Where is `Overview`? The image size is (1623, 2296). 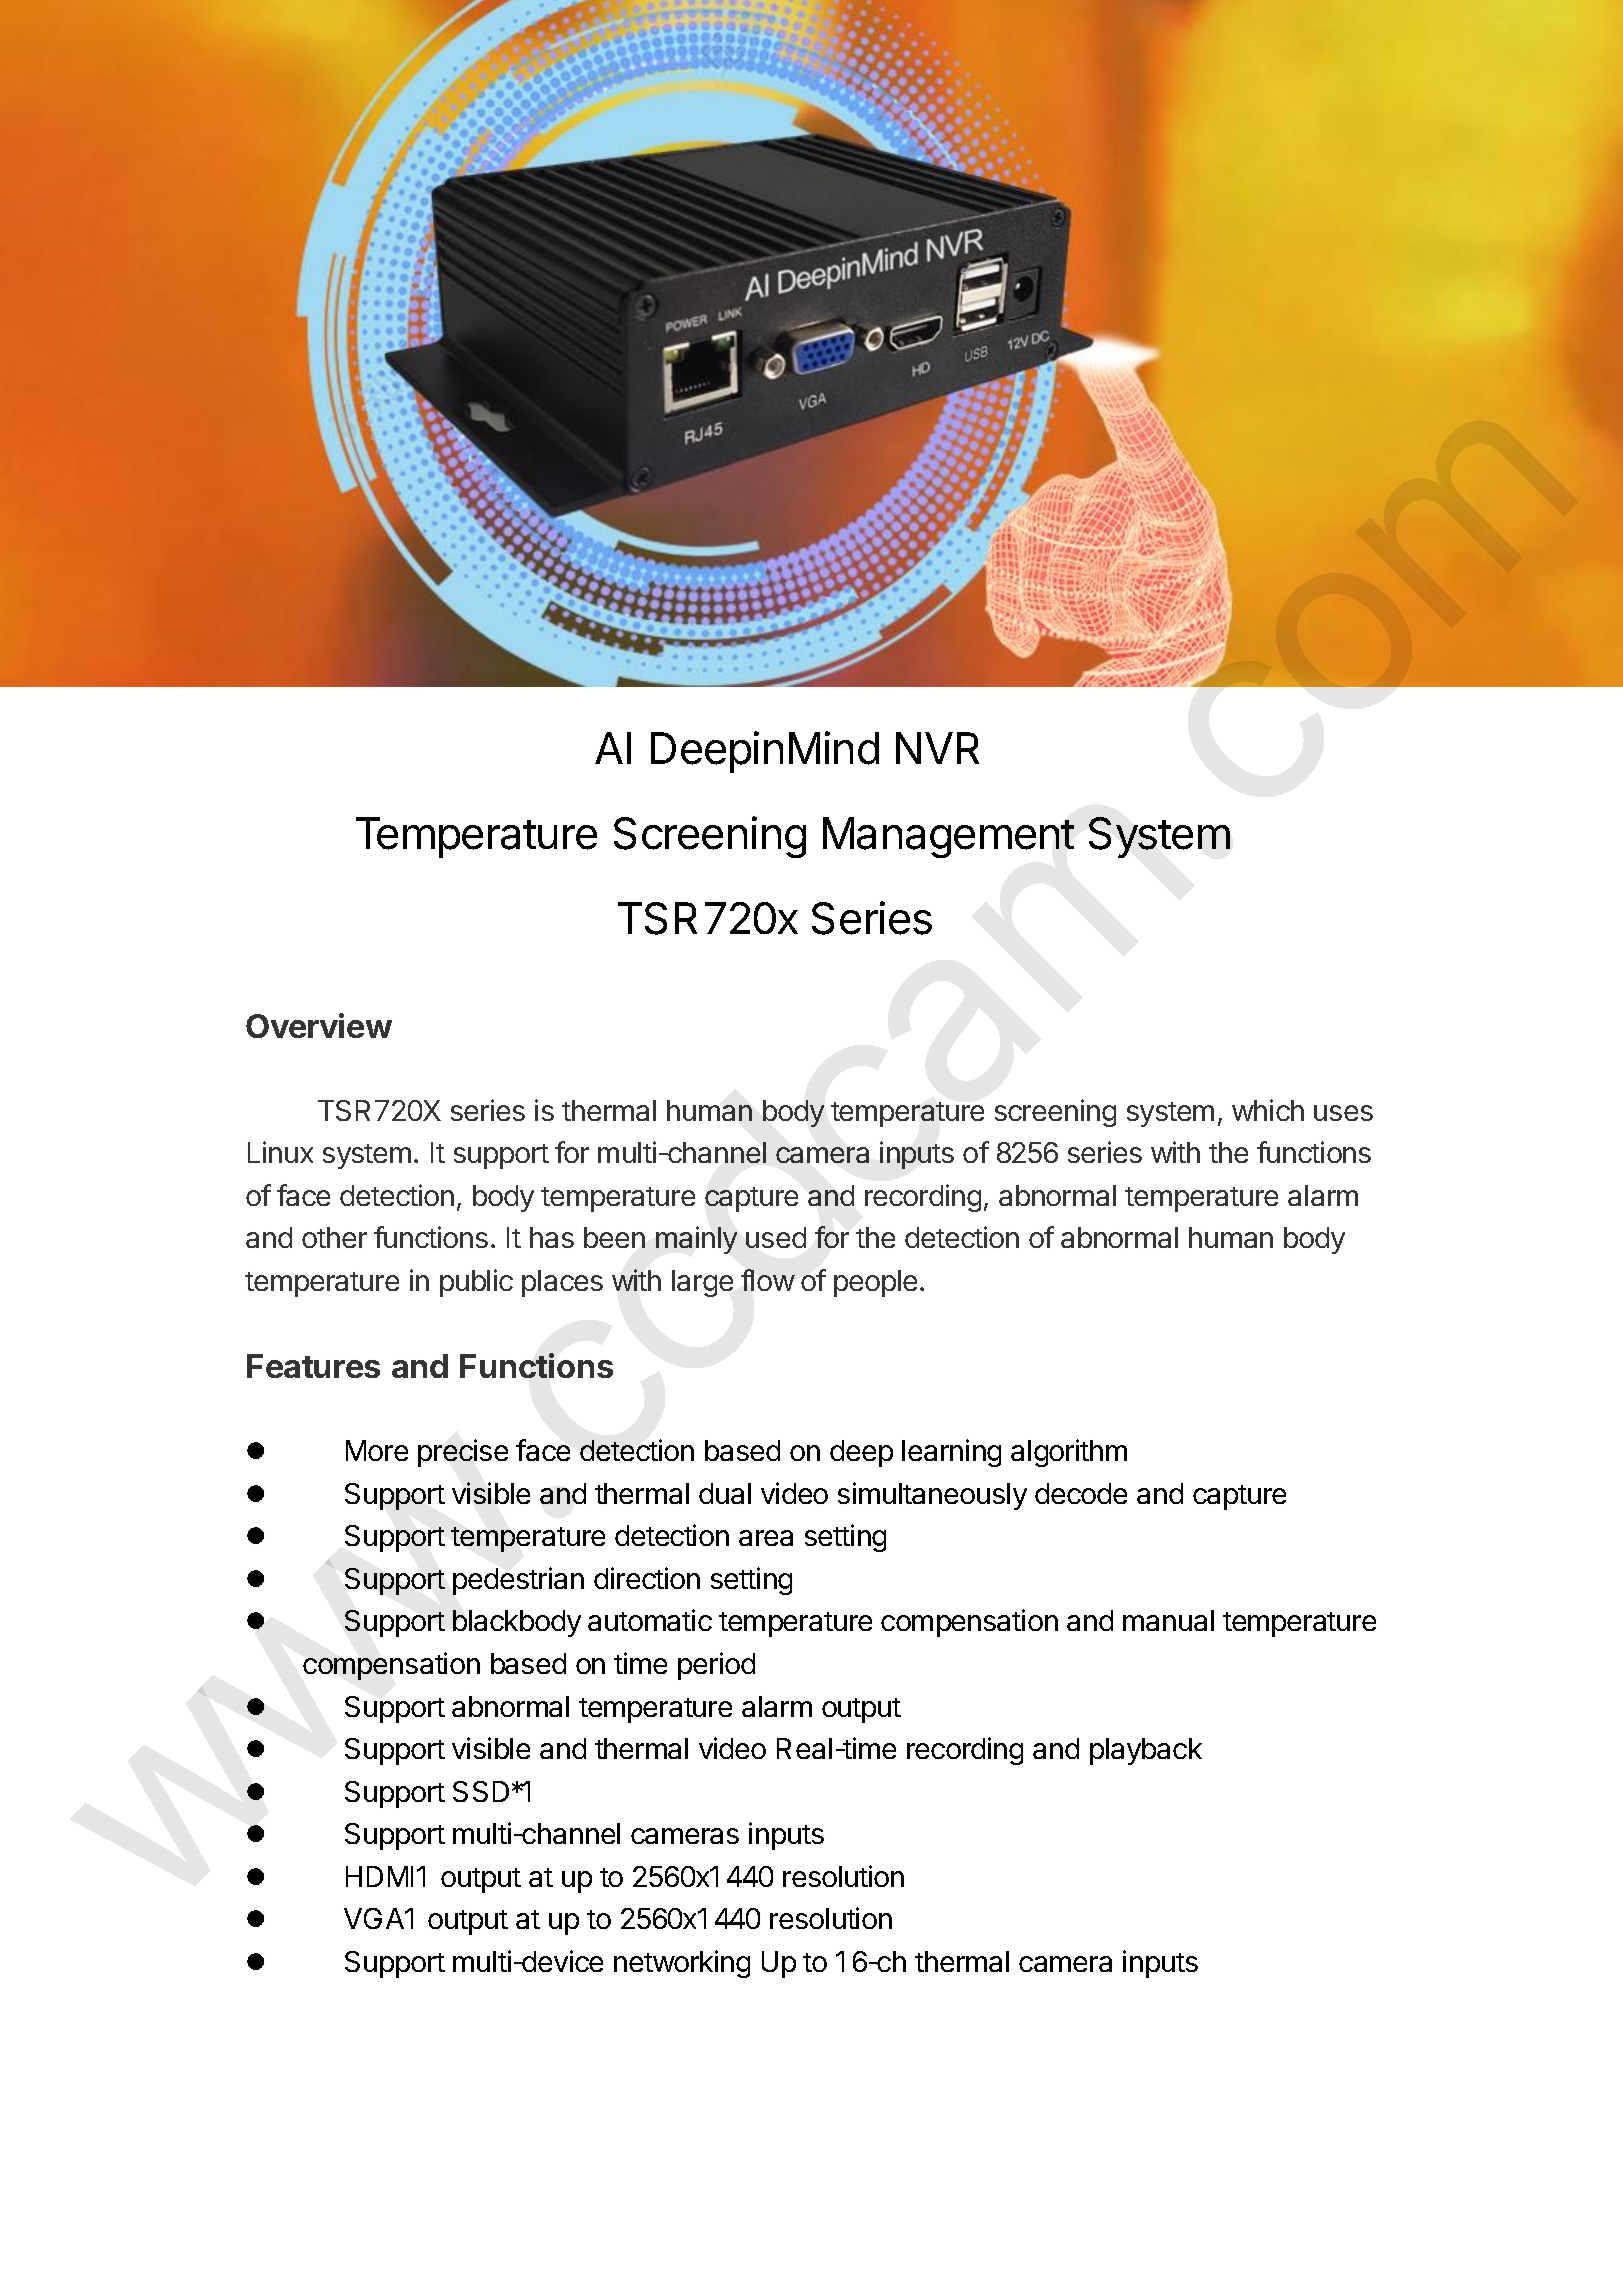 Overview is located at coordinates (319, 1025).
